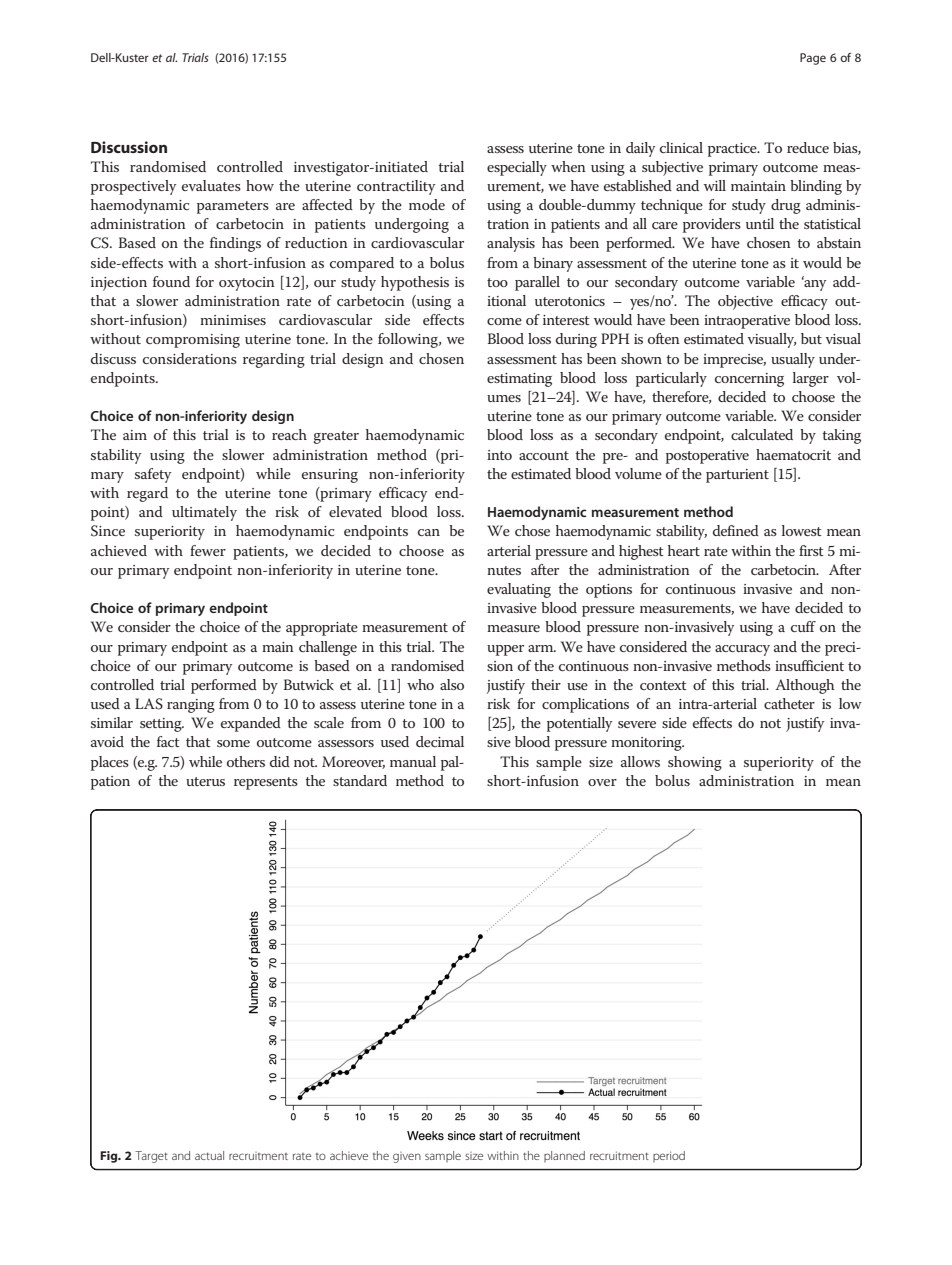 The width and height of the screenshot is (952, 1265). What do you see at coordinates (669, 1156) in the screenshot?
I see `period` at bounding box center [669, 1156].
